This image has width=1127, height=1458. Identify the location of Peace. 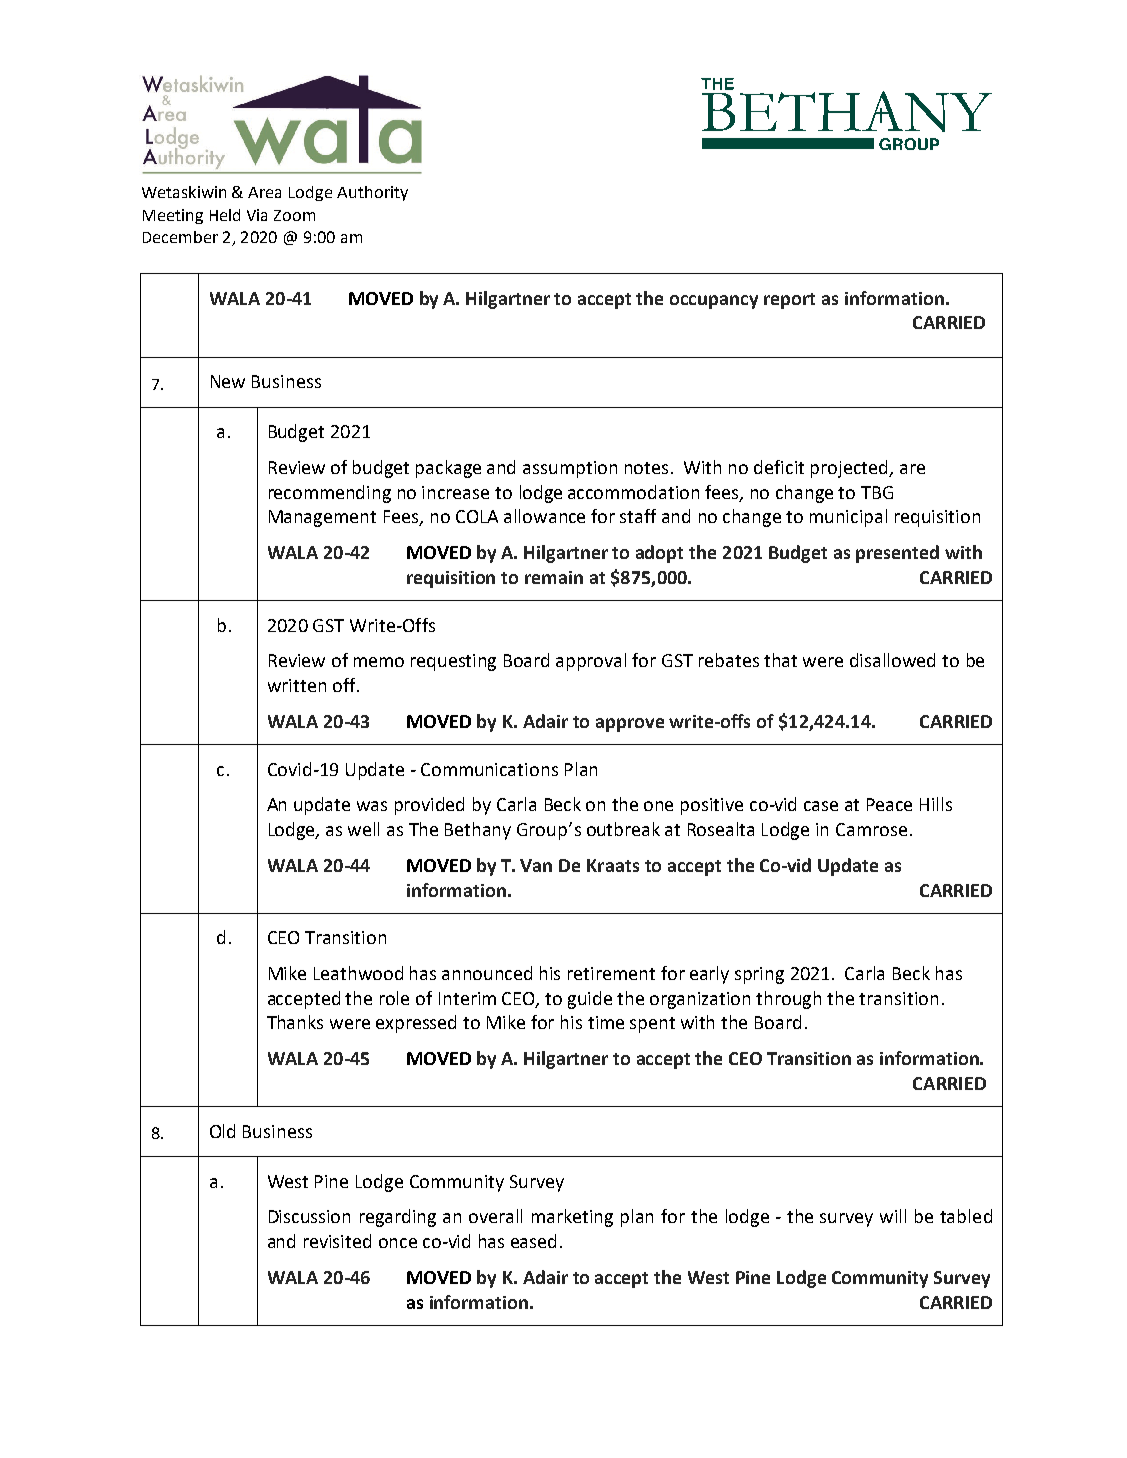
(889, 804).
